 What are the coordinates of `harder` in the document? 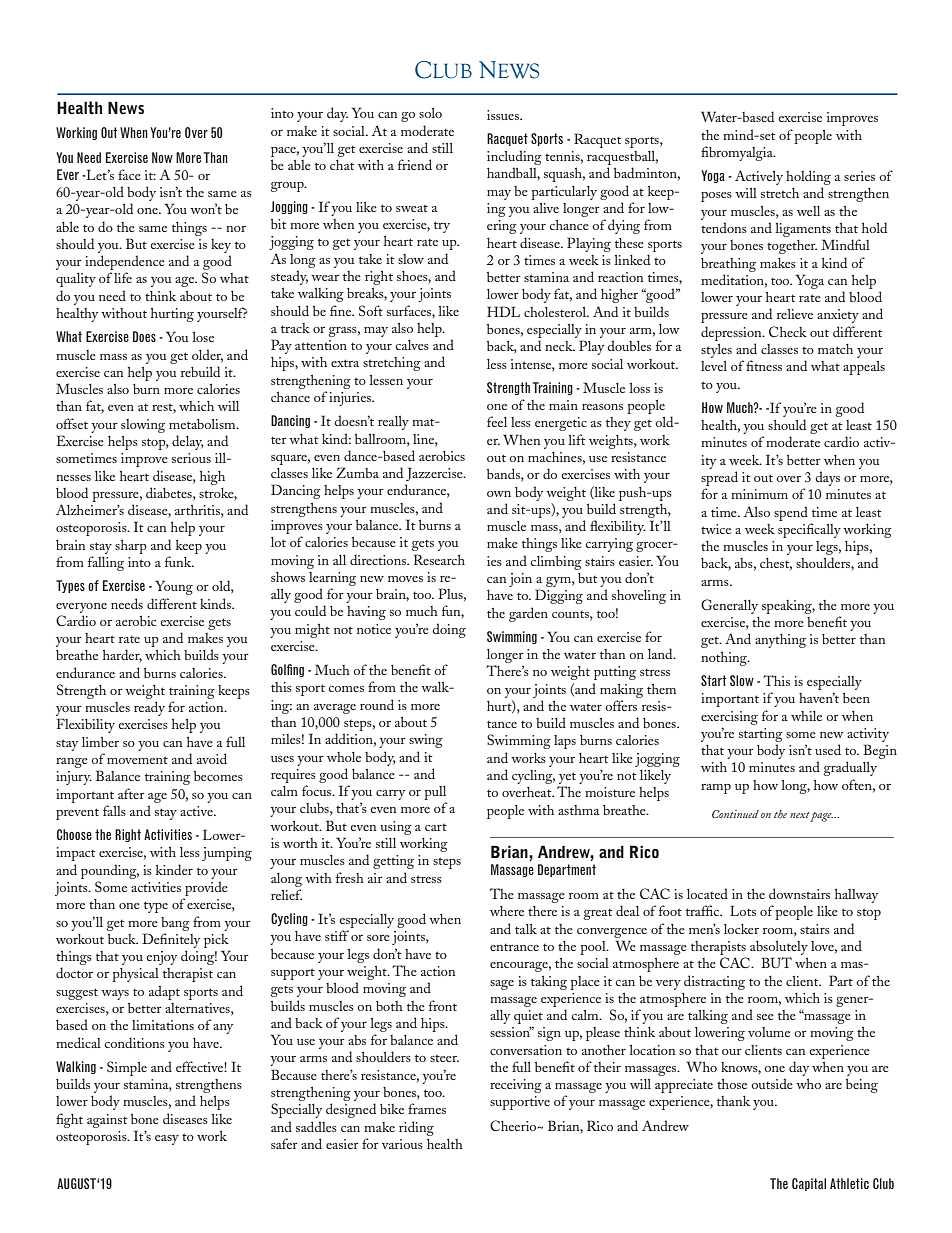 It's located at (122, 656).
